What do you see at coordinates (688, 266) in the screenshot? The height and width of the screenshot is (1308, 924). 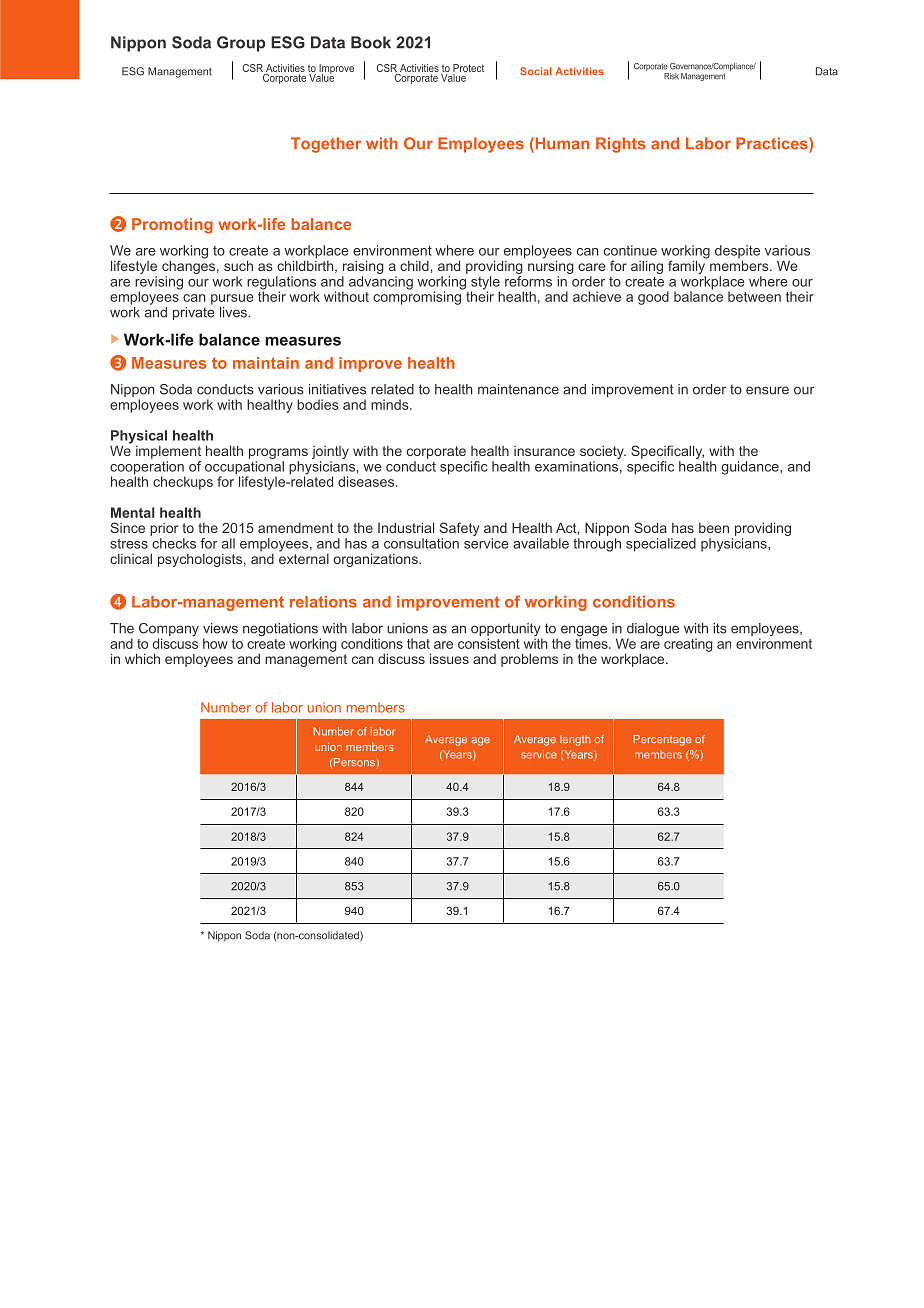 I see `family` at bounding box center [688, 266].
